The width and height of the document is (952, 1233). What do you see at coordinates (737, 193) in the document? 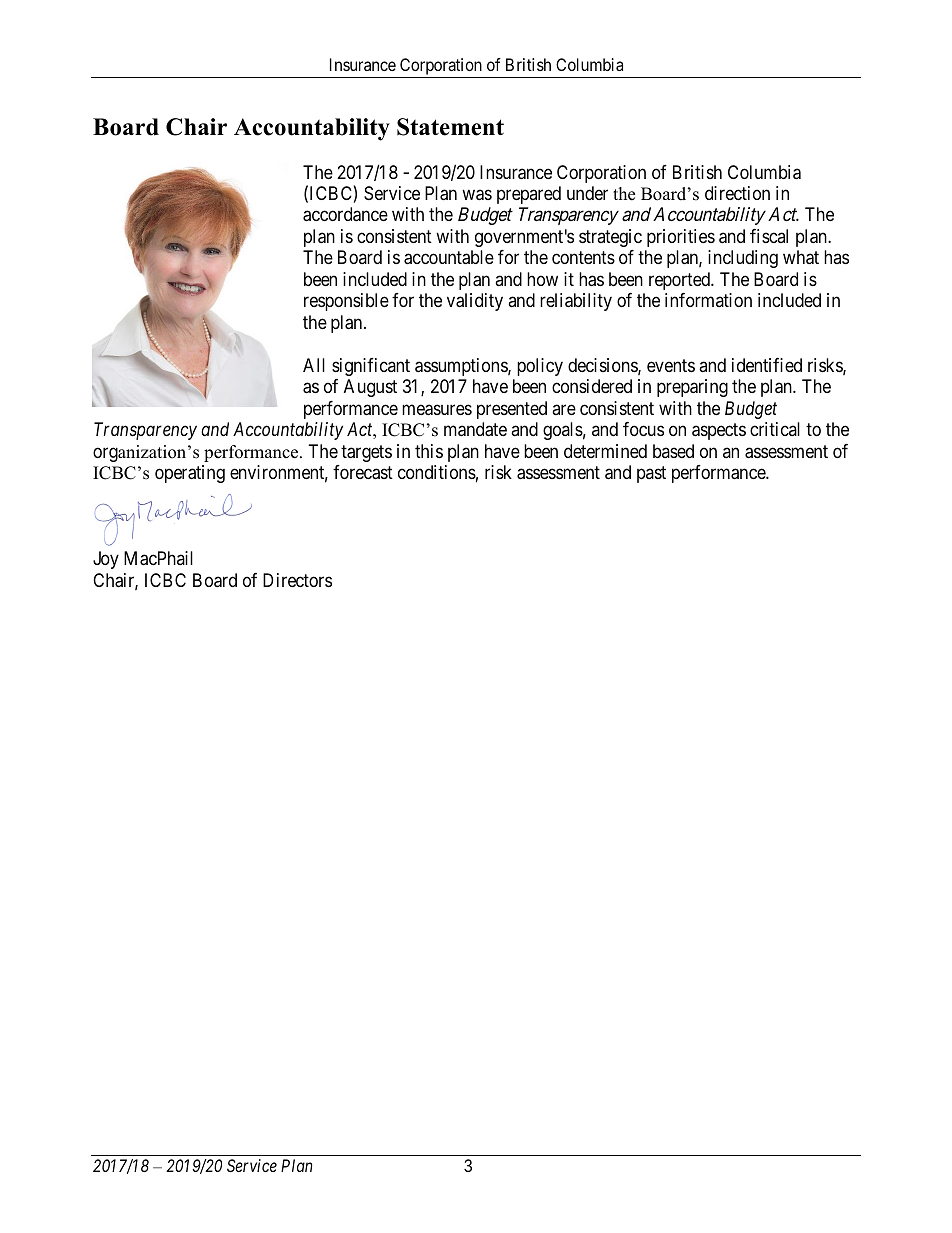
I see `direction` at bounding box center [737, 193].
